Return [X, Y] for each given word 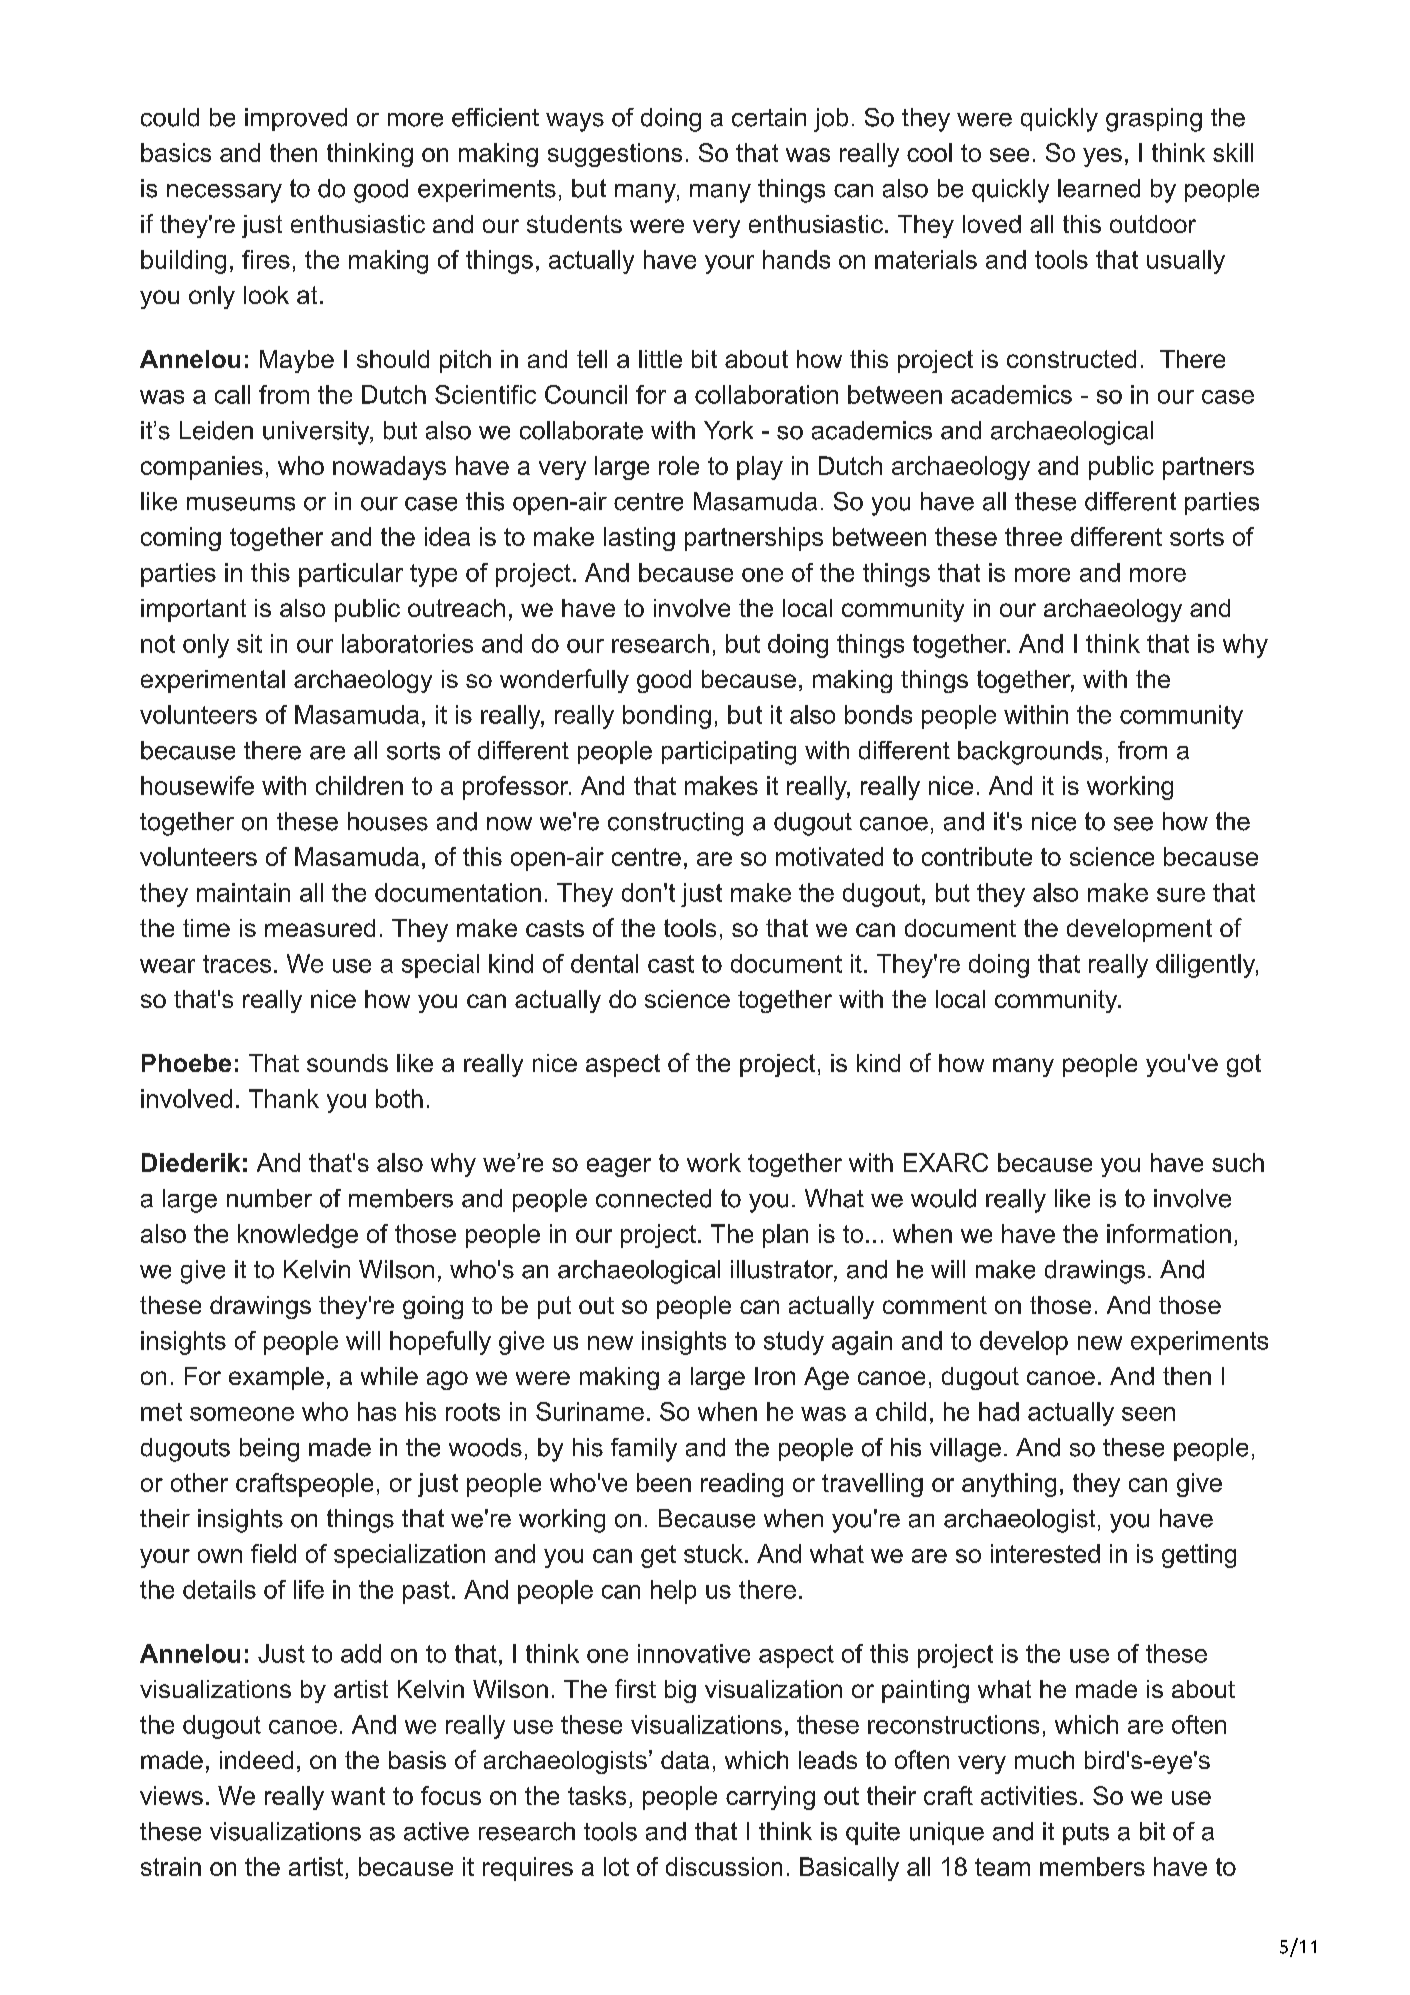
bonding [667, 717]
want [358, 1796]
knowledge [298, 1236]
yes [1102, 157]
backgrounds [1030, 753]
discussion [724, 1866]
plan [785, 1236]
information [1169, 1233]
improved [296, 119]
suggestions [615, 155]
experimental [213, 681]
